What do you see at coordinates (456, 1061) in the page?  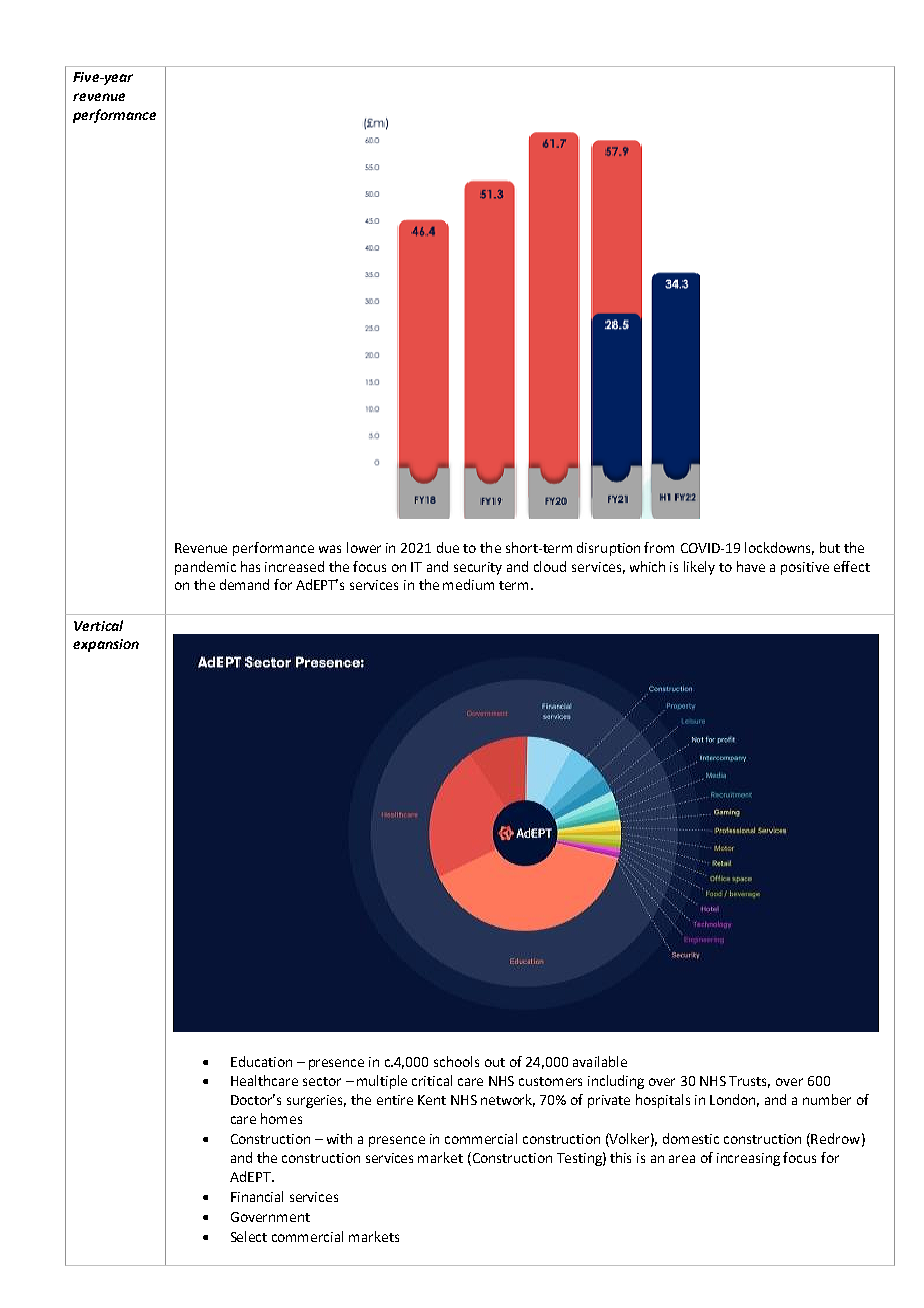 I see `schools` at bounding box center [456, 1061].
